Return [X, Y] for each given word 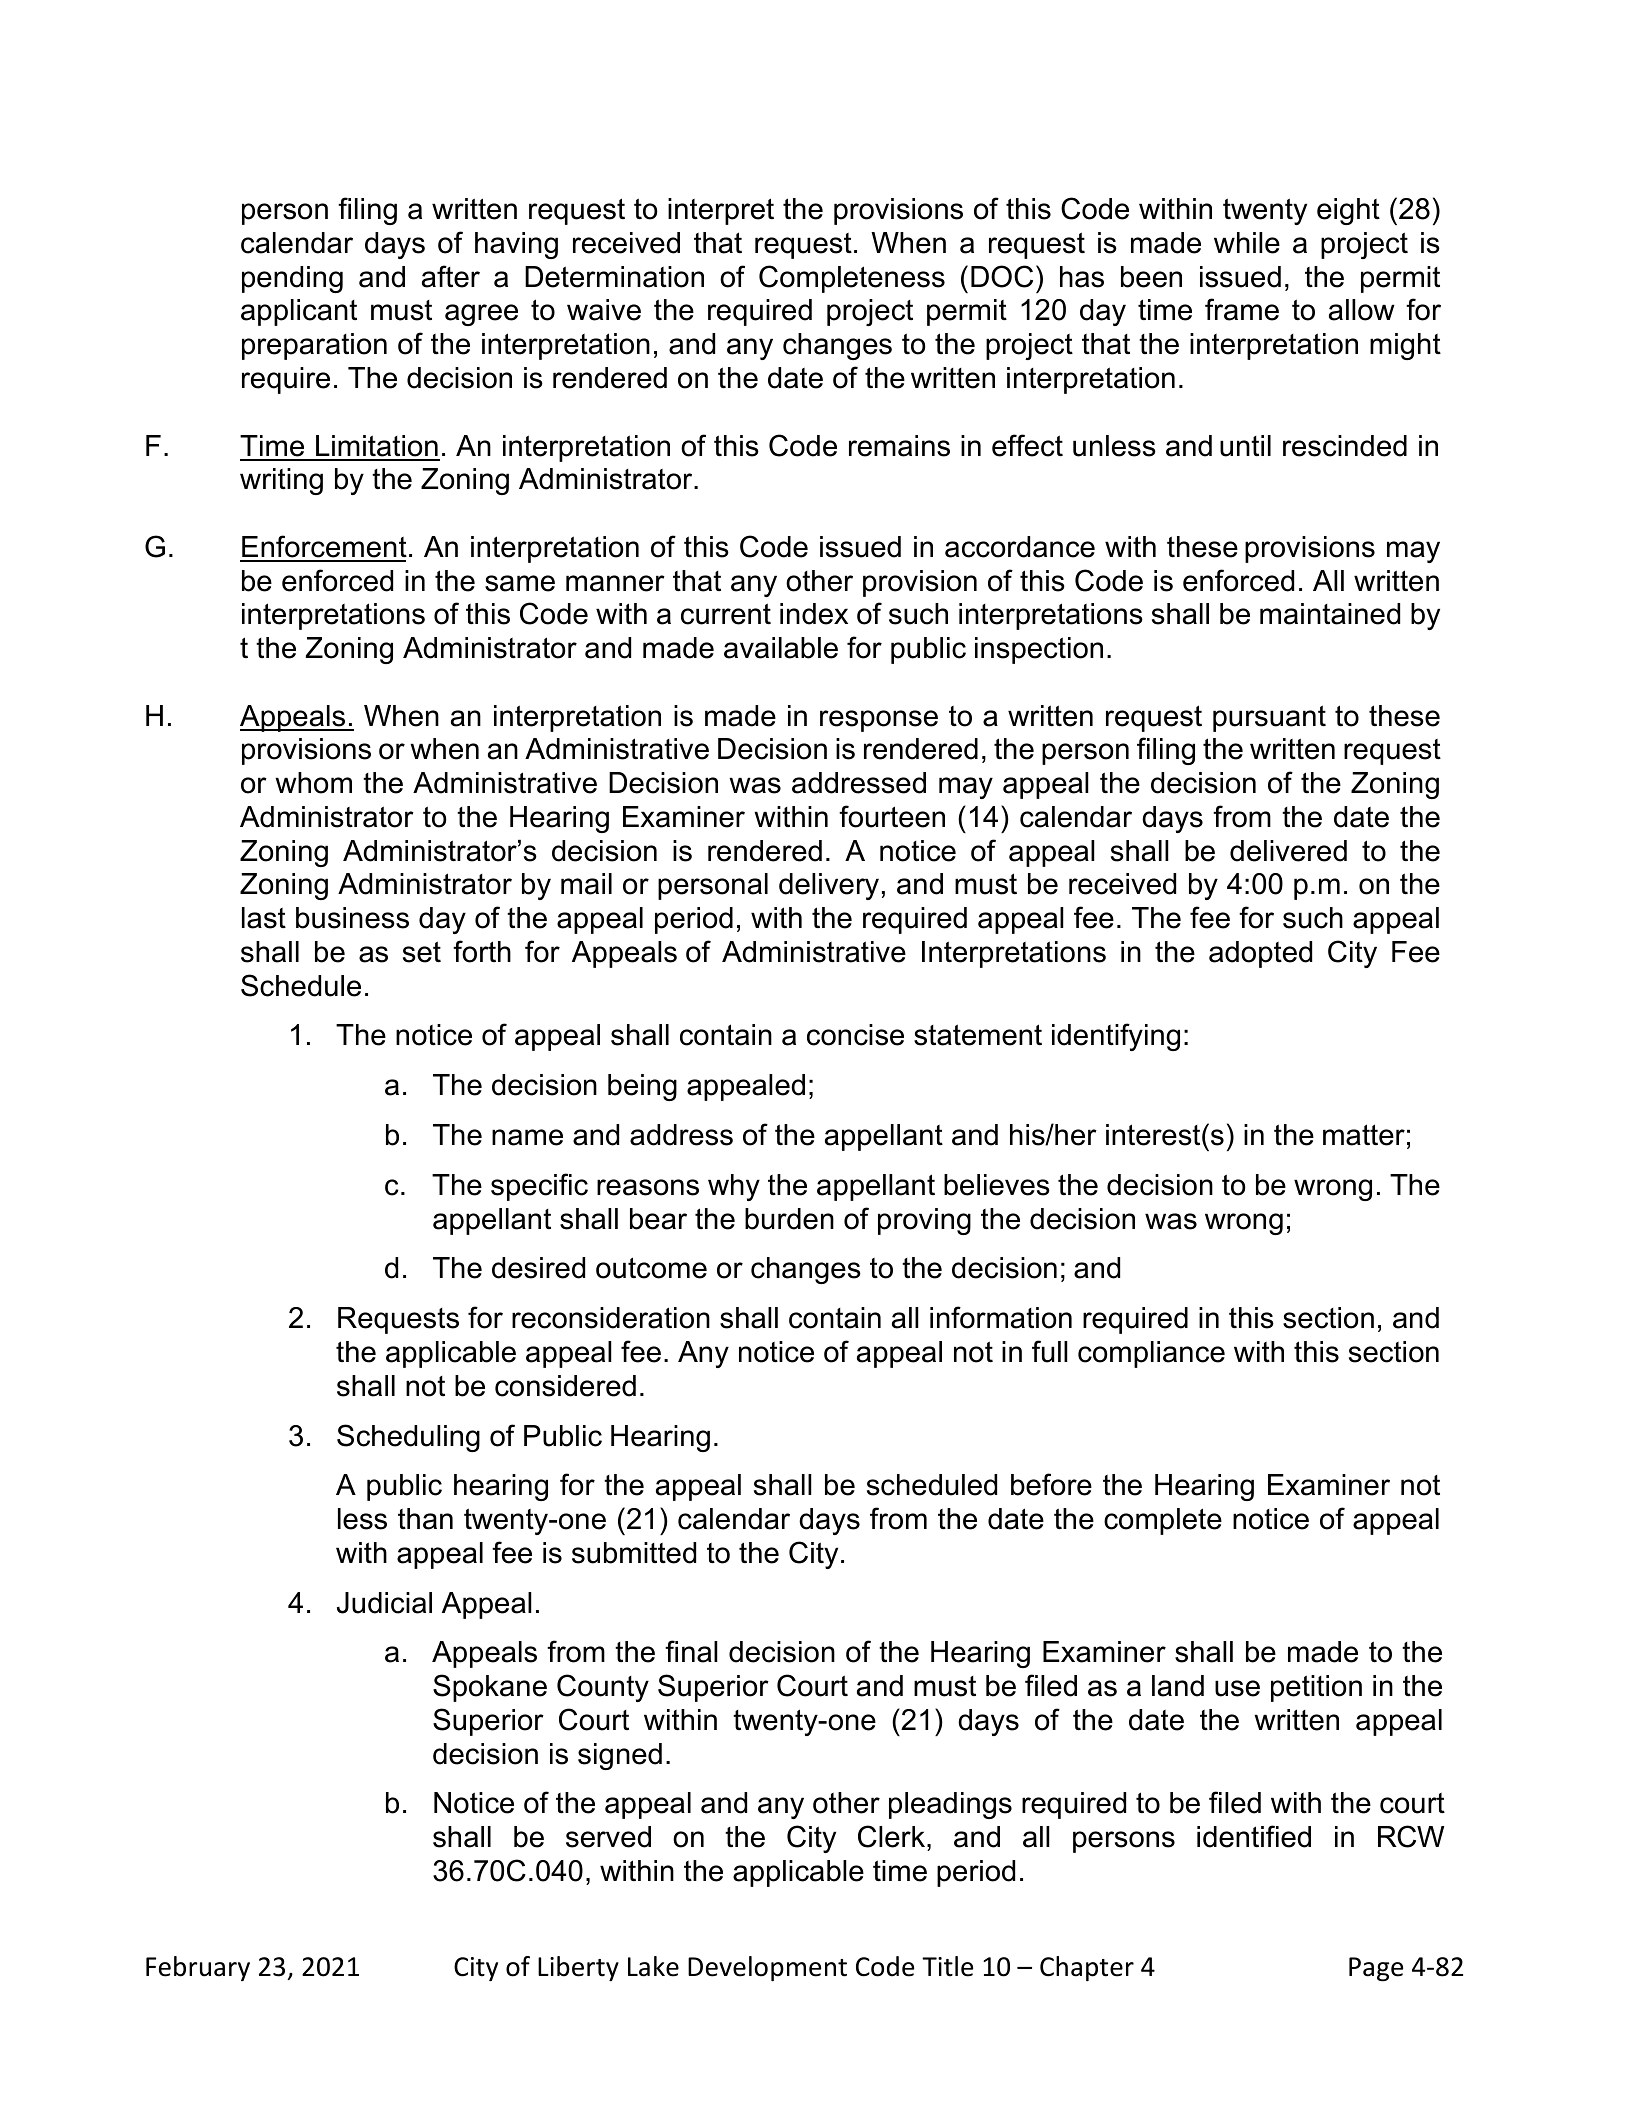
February [198, 1968]
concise [855, 1035]
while [1247, 243]
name [527, 1137]
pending [292, 279]
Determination [614, 277]
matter [1364, 1135]
